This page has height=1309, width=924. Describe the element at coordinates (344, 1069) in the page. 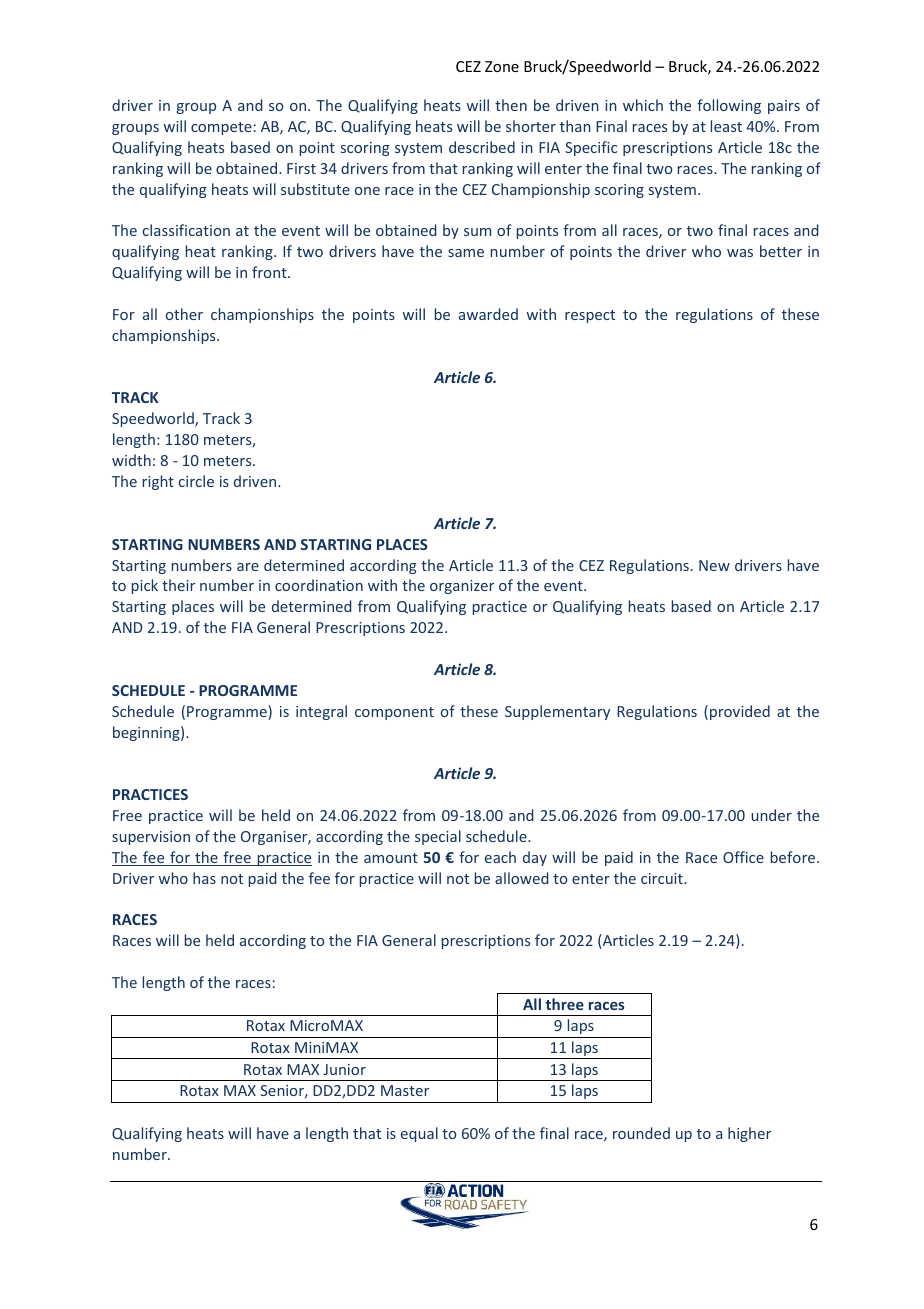

I see `Junior` at that location.
